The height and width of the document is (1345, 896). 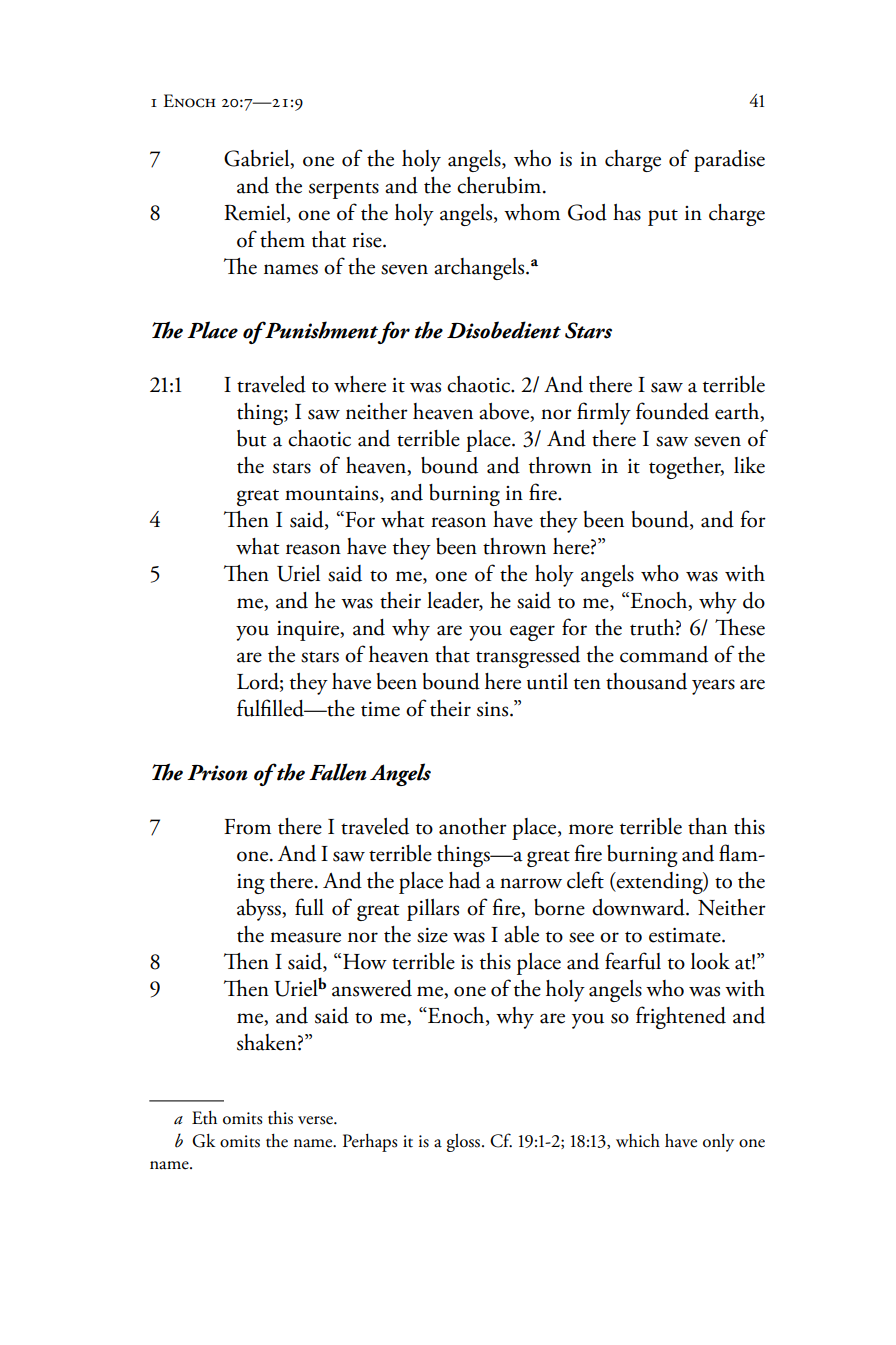 I want to click on time, so click(x=380, y=709).
